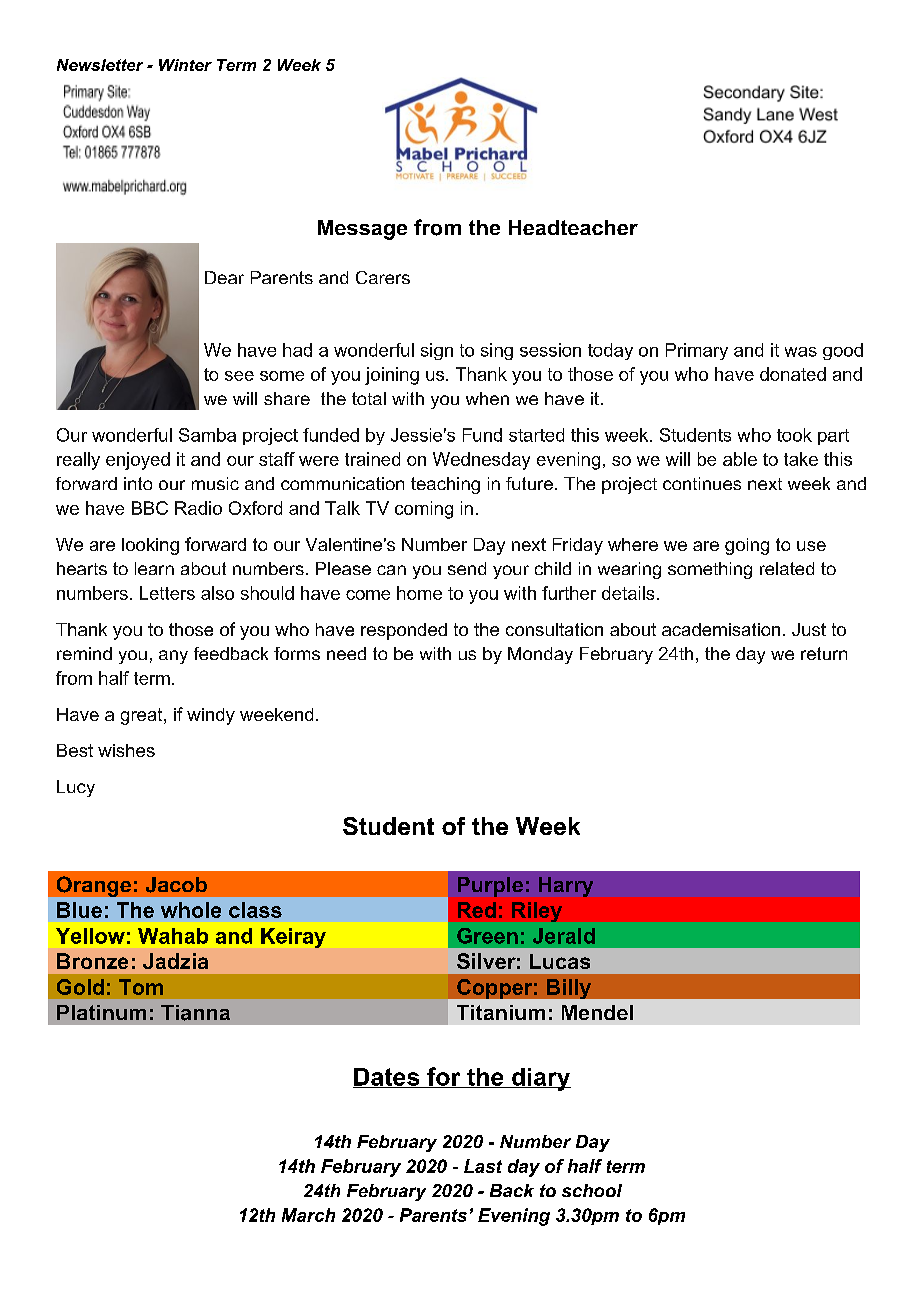 The image size is (924, 1308). I want to click on sign, so click(437, 351).
